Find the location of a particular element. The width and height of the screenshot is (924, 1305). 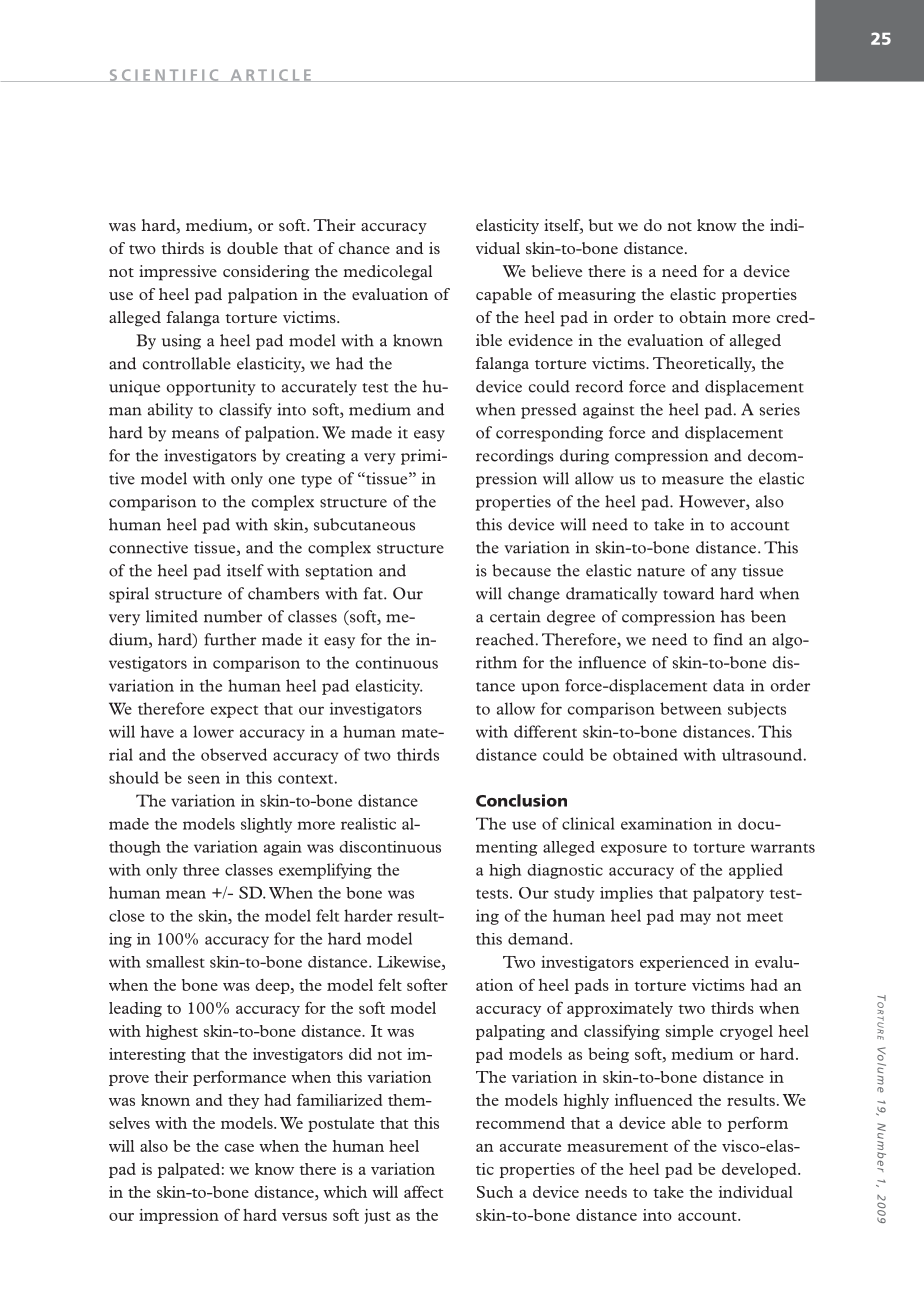

corresponding is located at coordinates (549, 434).
